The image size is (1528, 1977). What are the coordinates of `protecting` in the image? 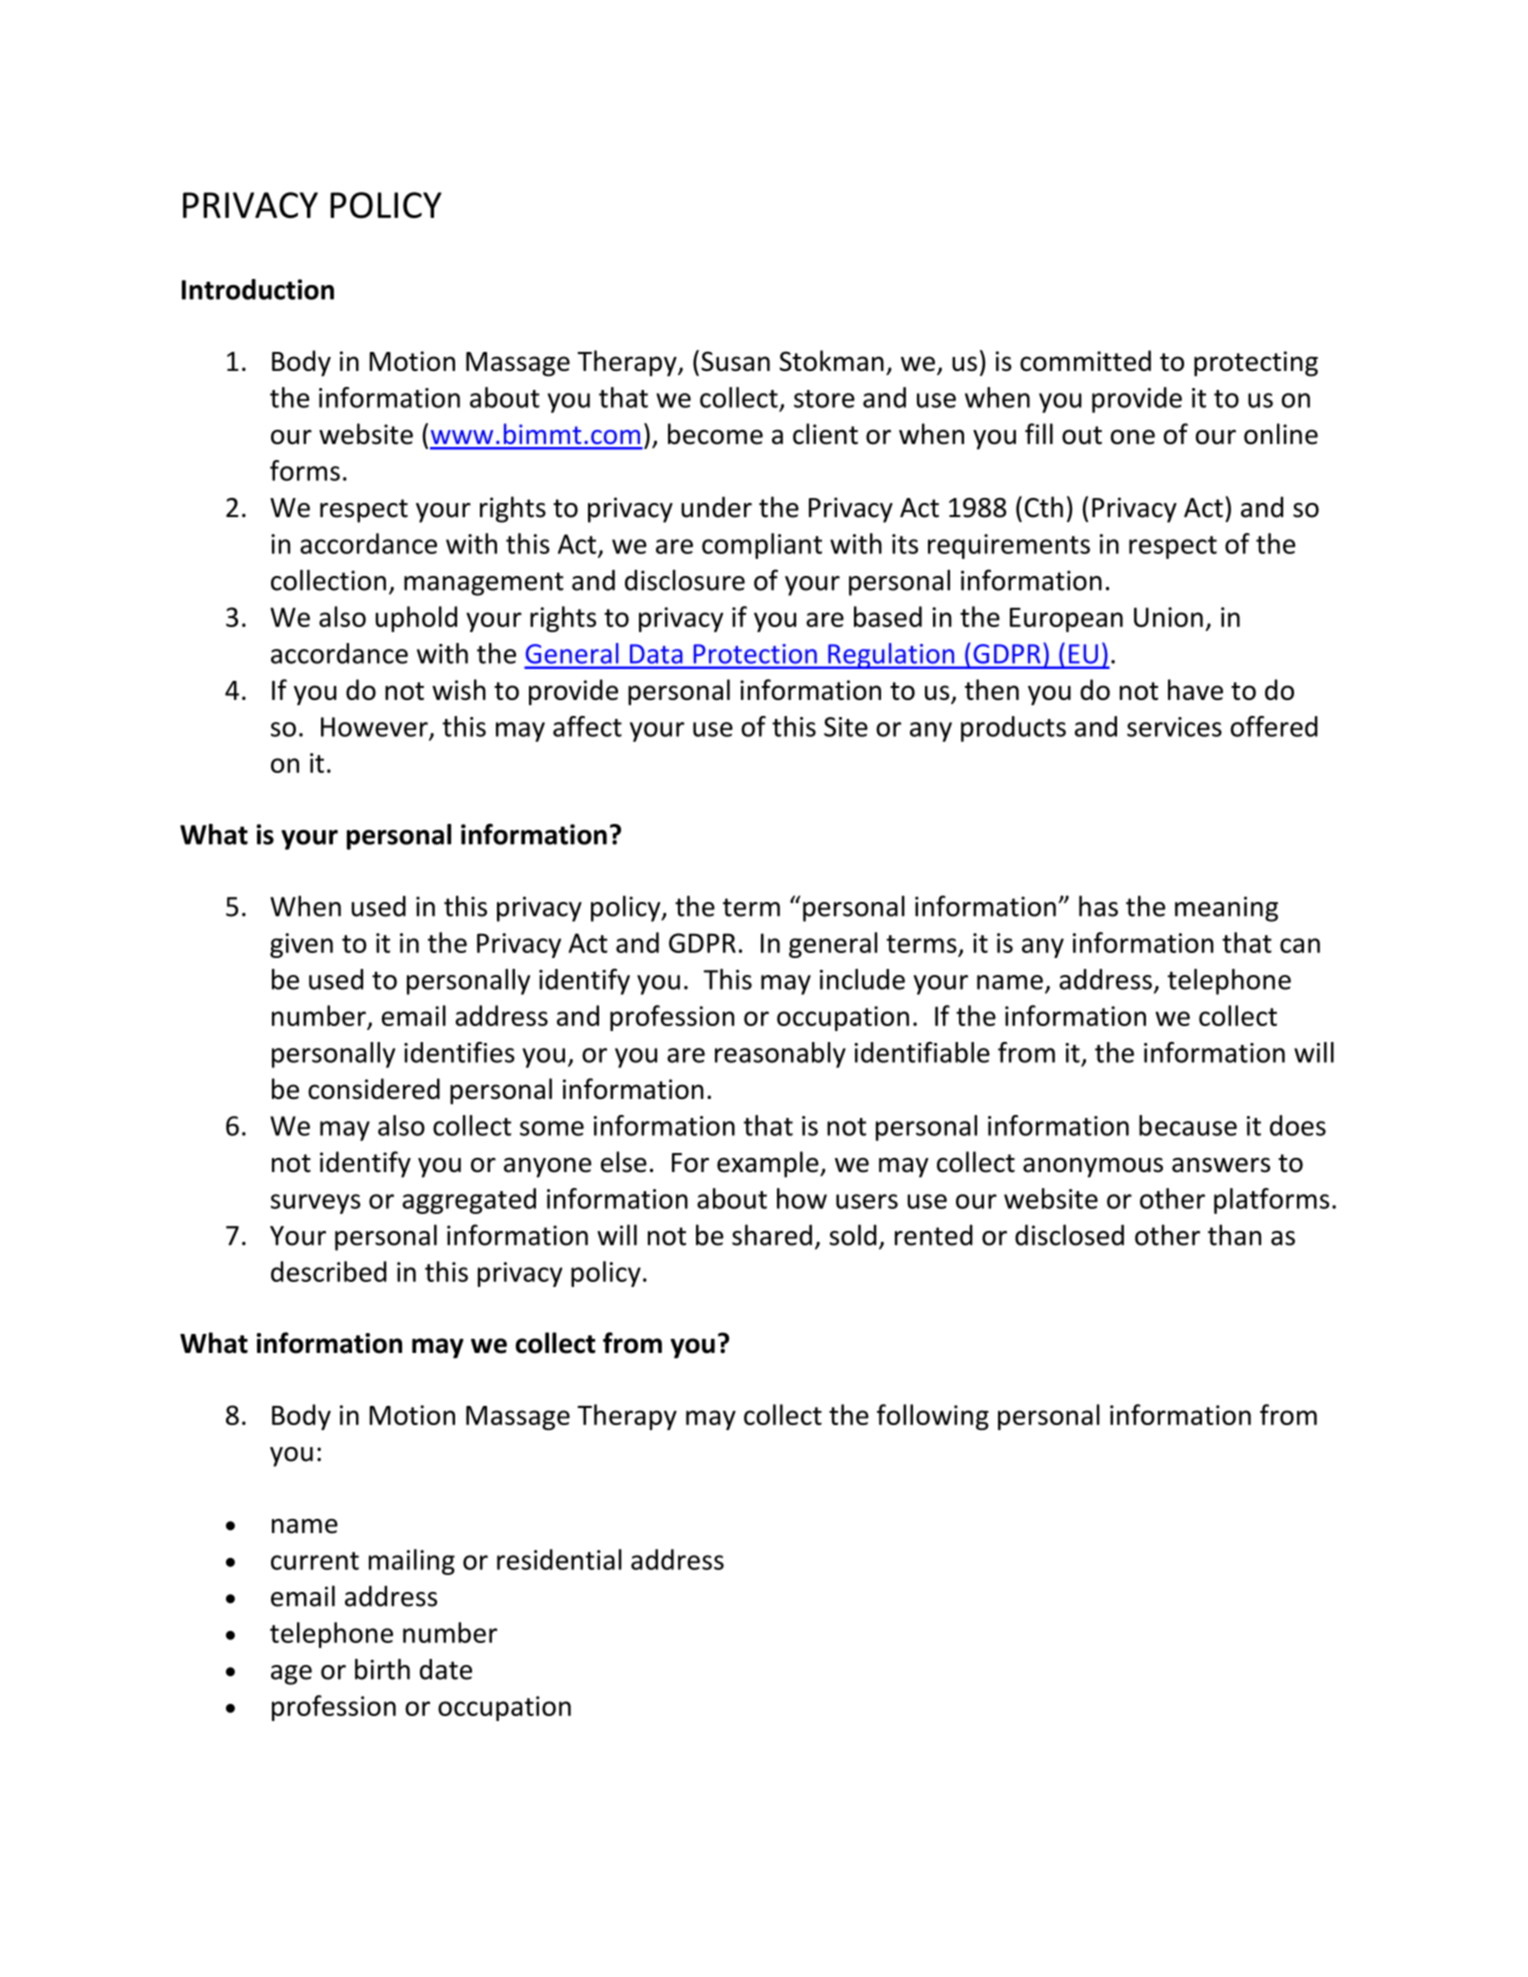 It's located at (1256, 364).
